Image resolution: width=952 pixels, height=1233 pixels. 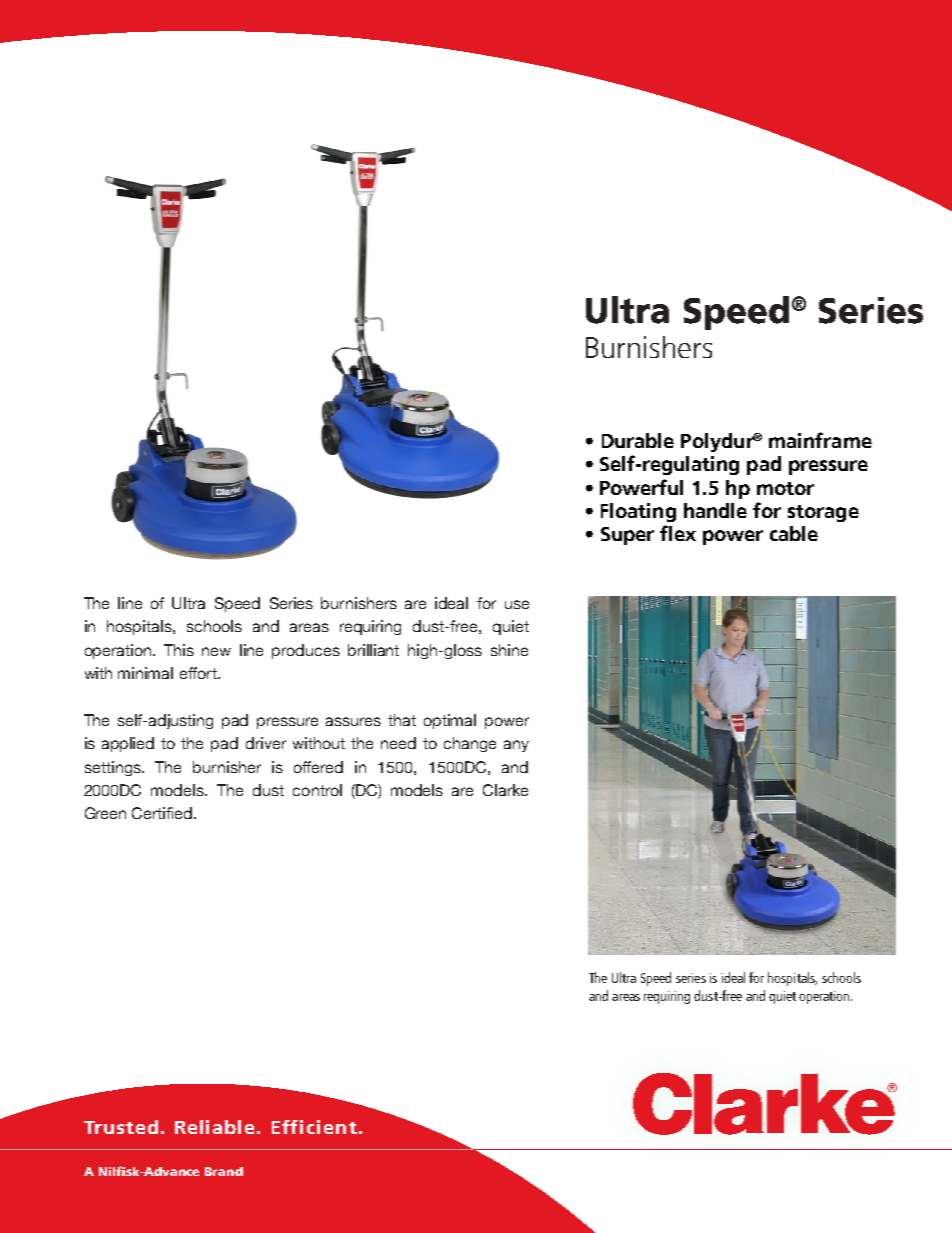 What do you see at coordinates (638, 440) in the page?
I see `Durable` at bounding box center [638, 440].
